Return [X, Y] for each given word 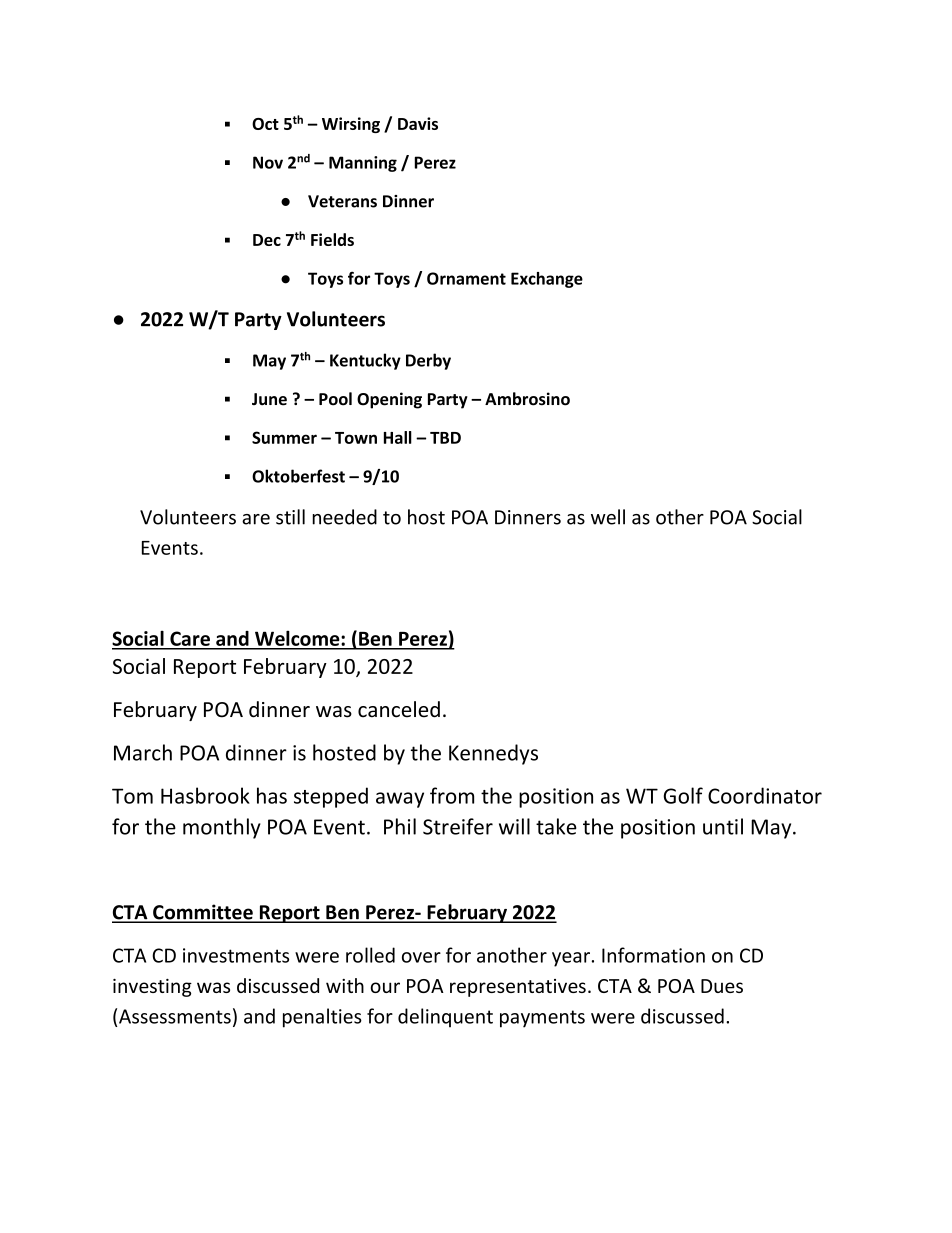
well [608, 517]
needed [344, 517]
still [290, 517]
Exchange [547, 280]
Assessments [175, 1016]
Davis [418, 123]
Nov [268, 162]
